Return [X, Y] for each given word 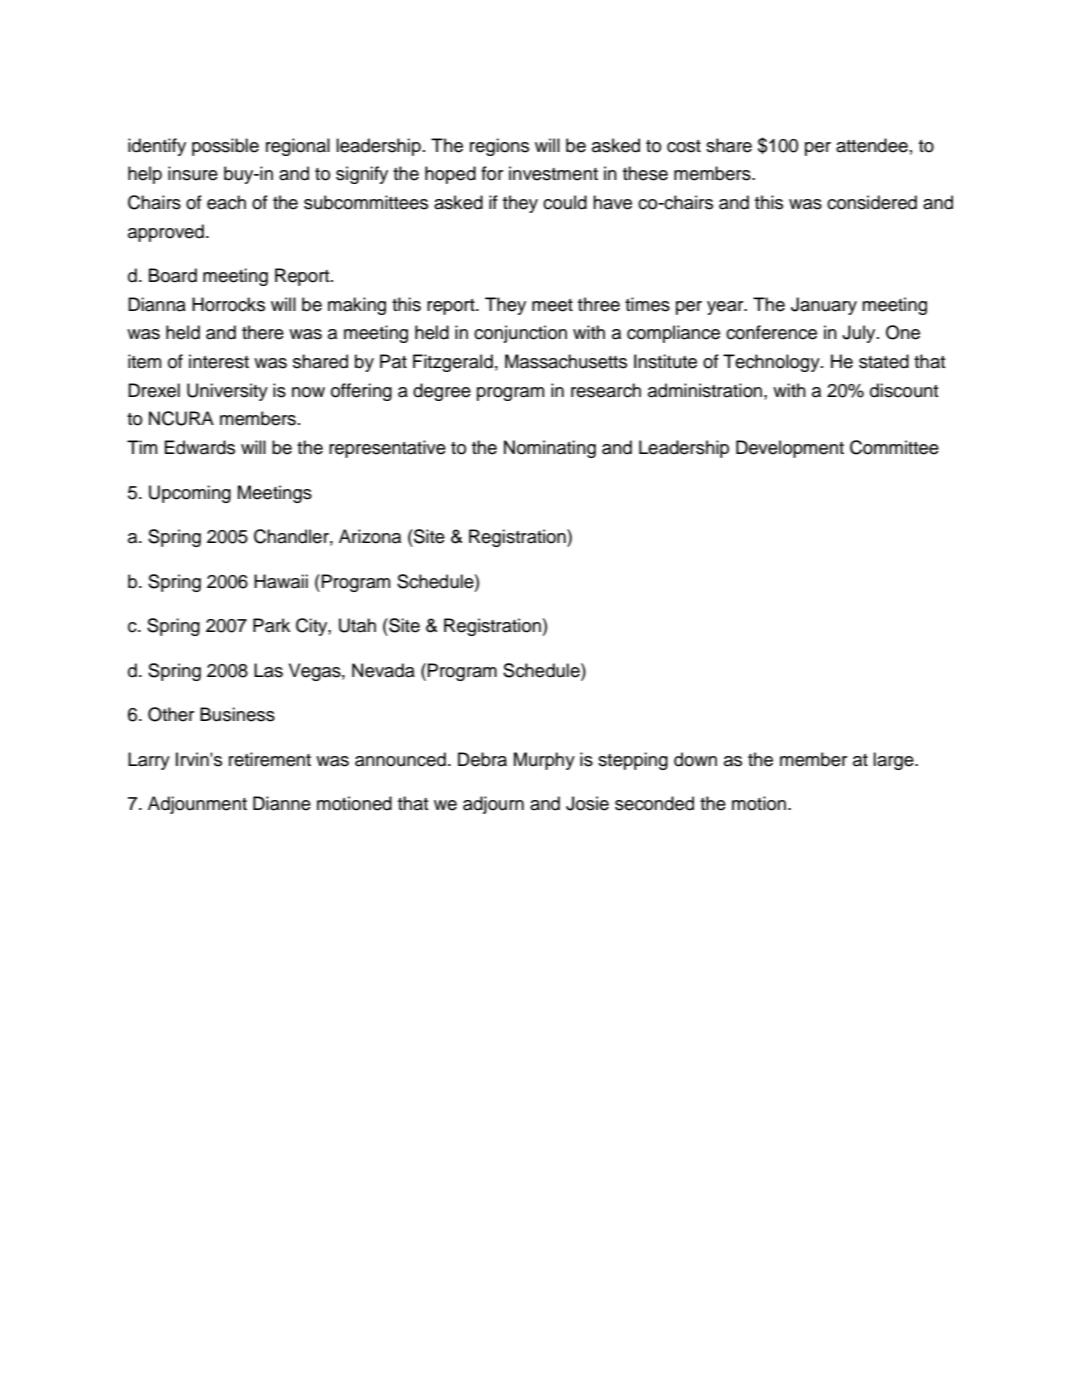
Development [790, 449]
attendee [872, 145]
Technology [772, 363]
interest [219, 361]
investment [553, 173]
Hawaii [281, 581]
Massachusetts [566, 361]
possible [225, 147]
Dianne [282, 803]
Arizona [370, 536]
